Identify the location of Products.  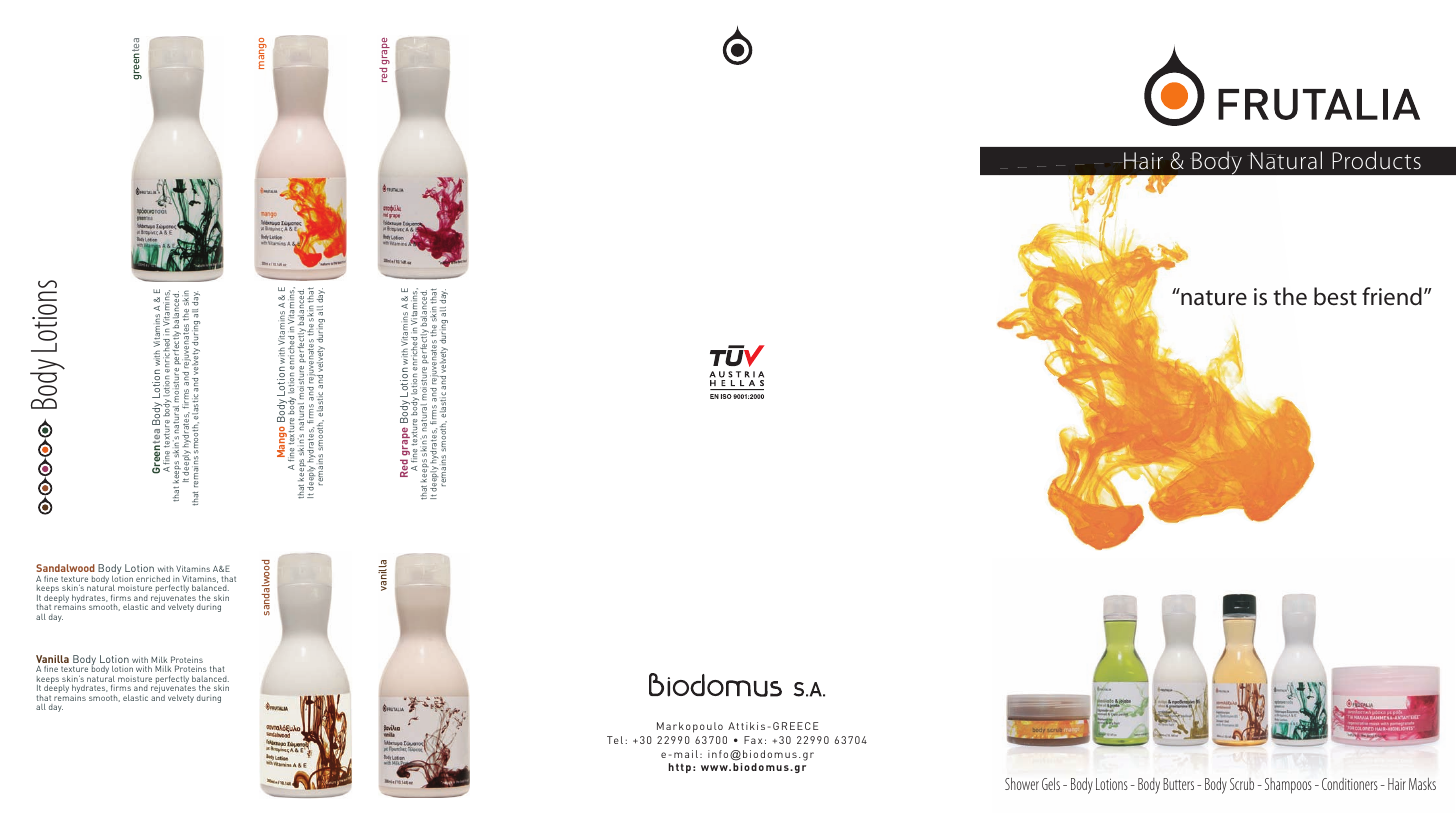
(1376, 160).
